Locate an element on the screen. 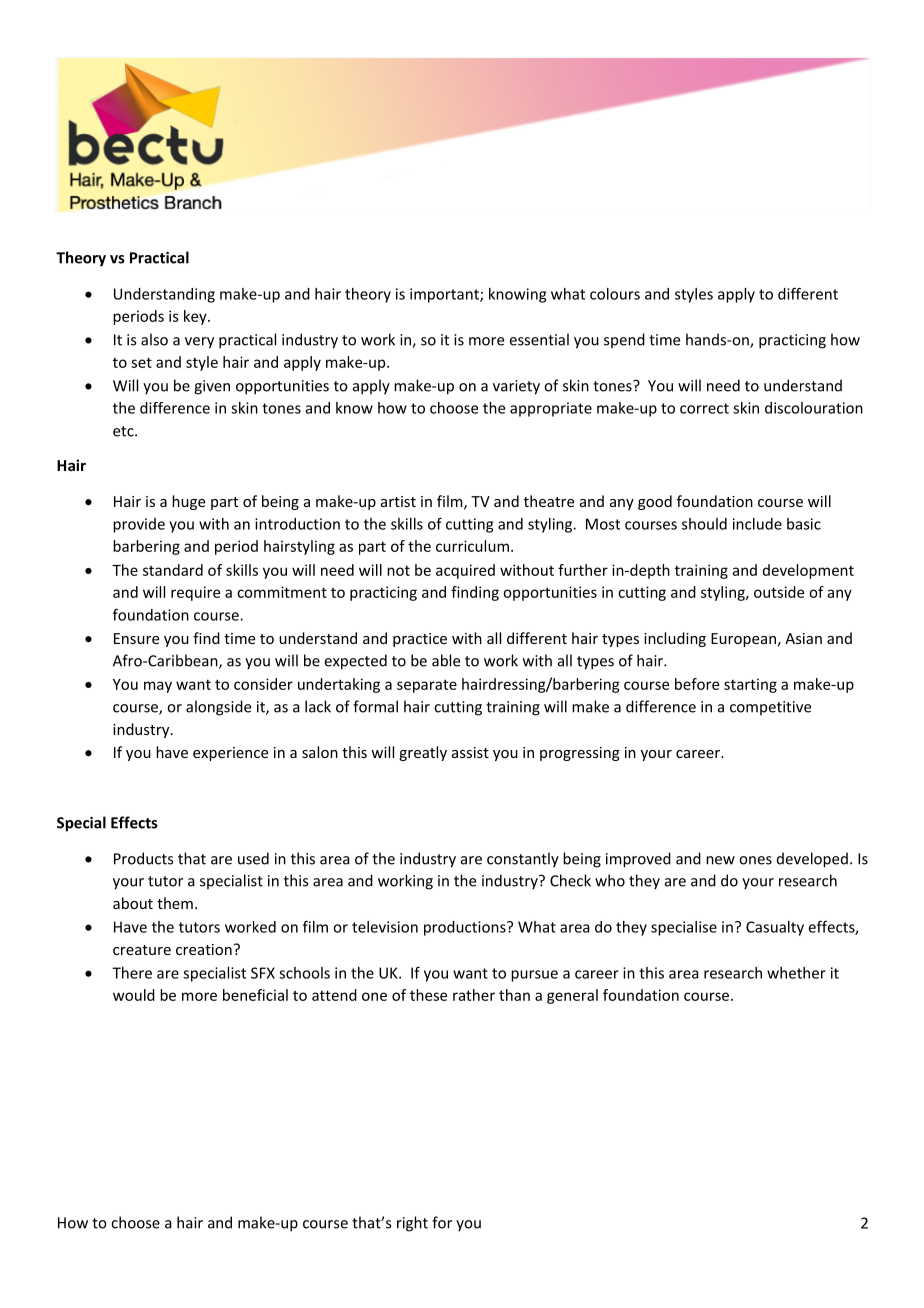 This screenshot has height=1308, width=924. competitive is located at coordinates (770, 708).
